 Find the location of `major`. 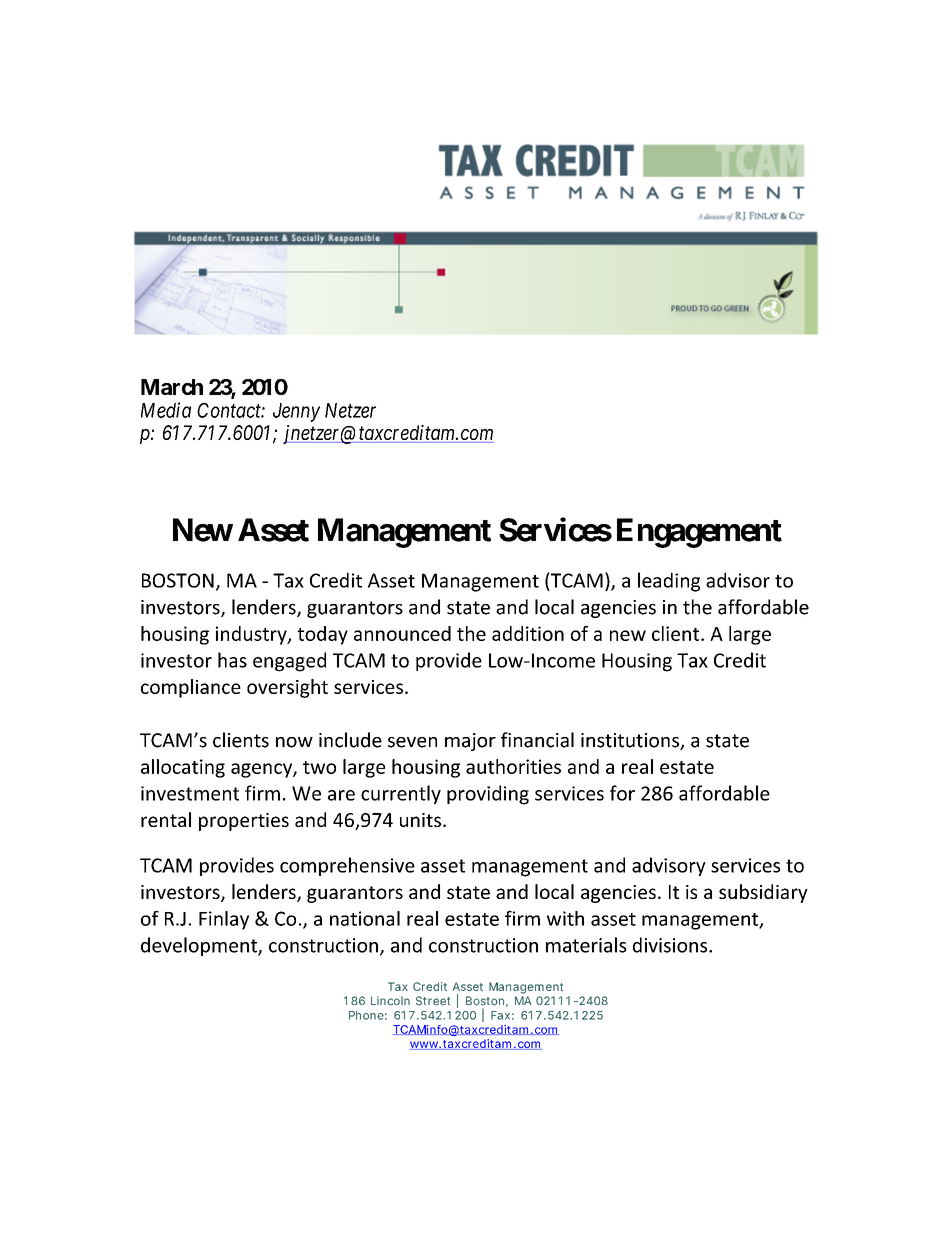

major is located at coordinates (470, 742).
